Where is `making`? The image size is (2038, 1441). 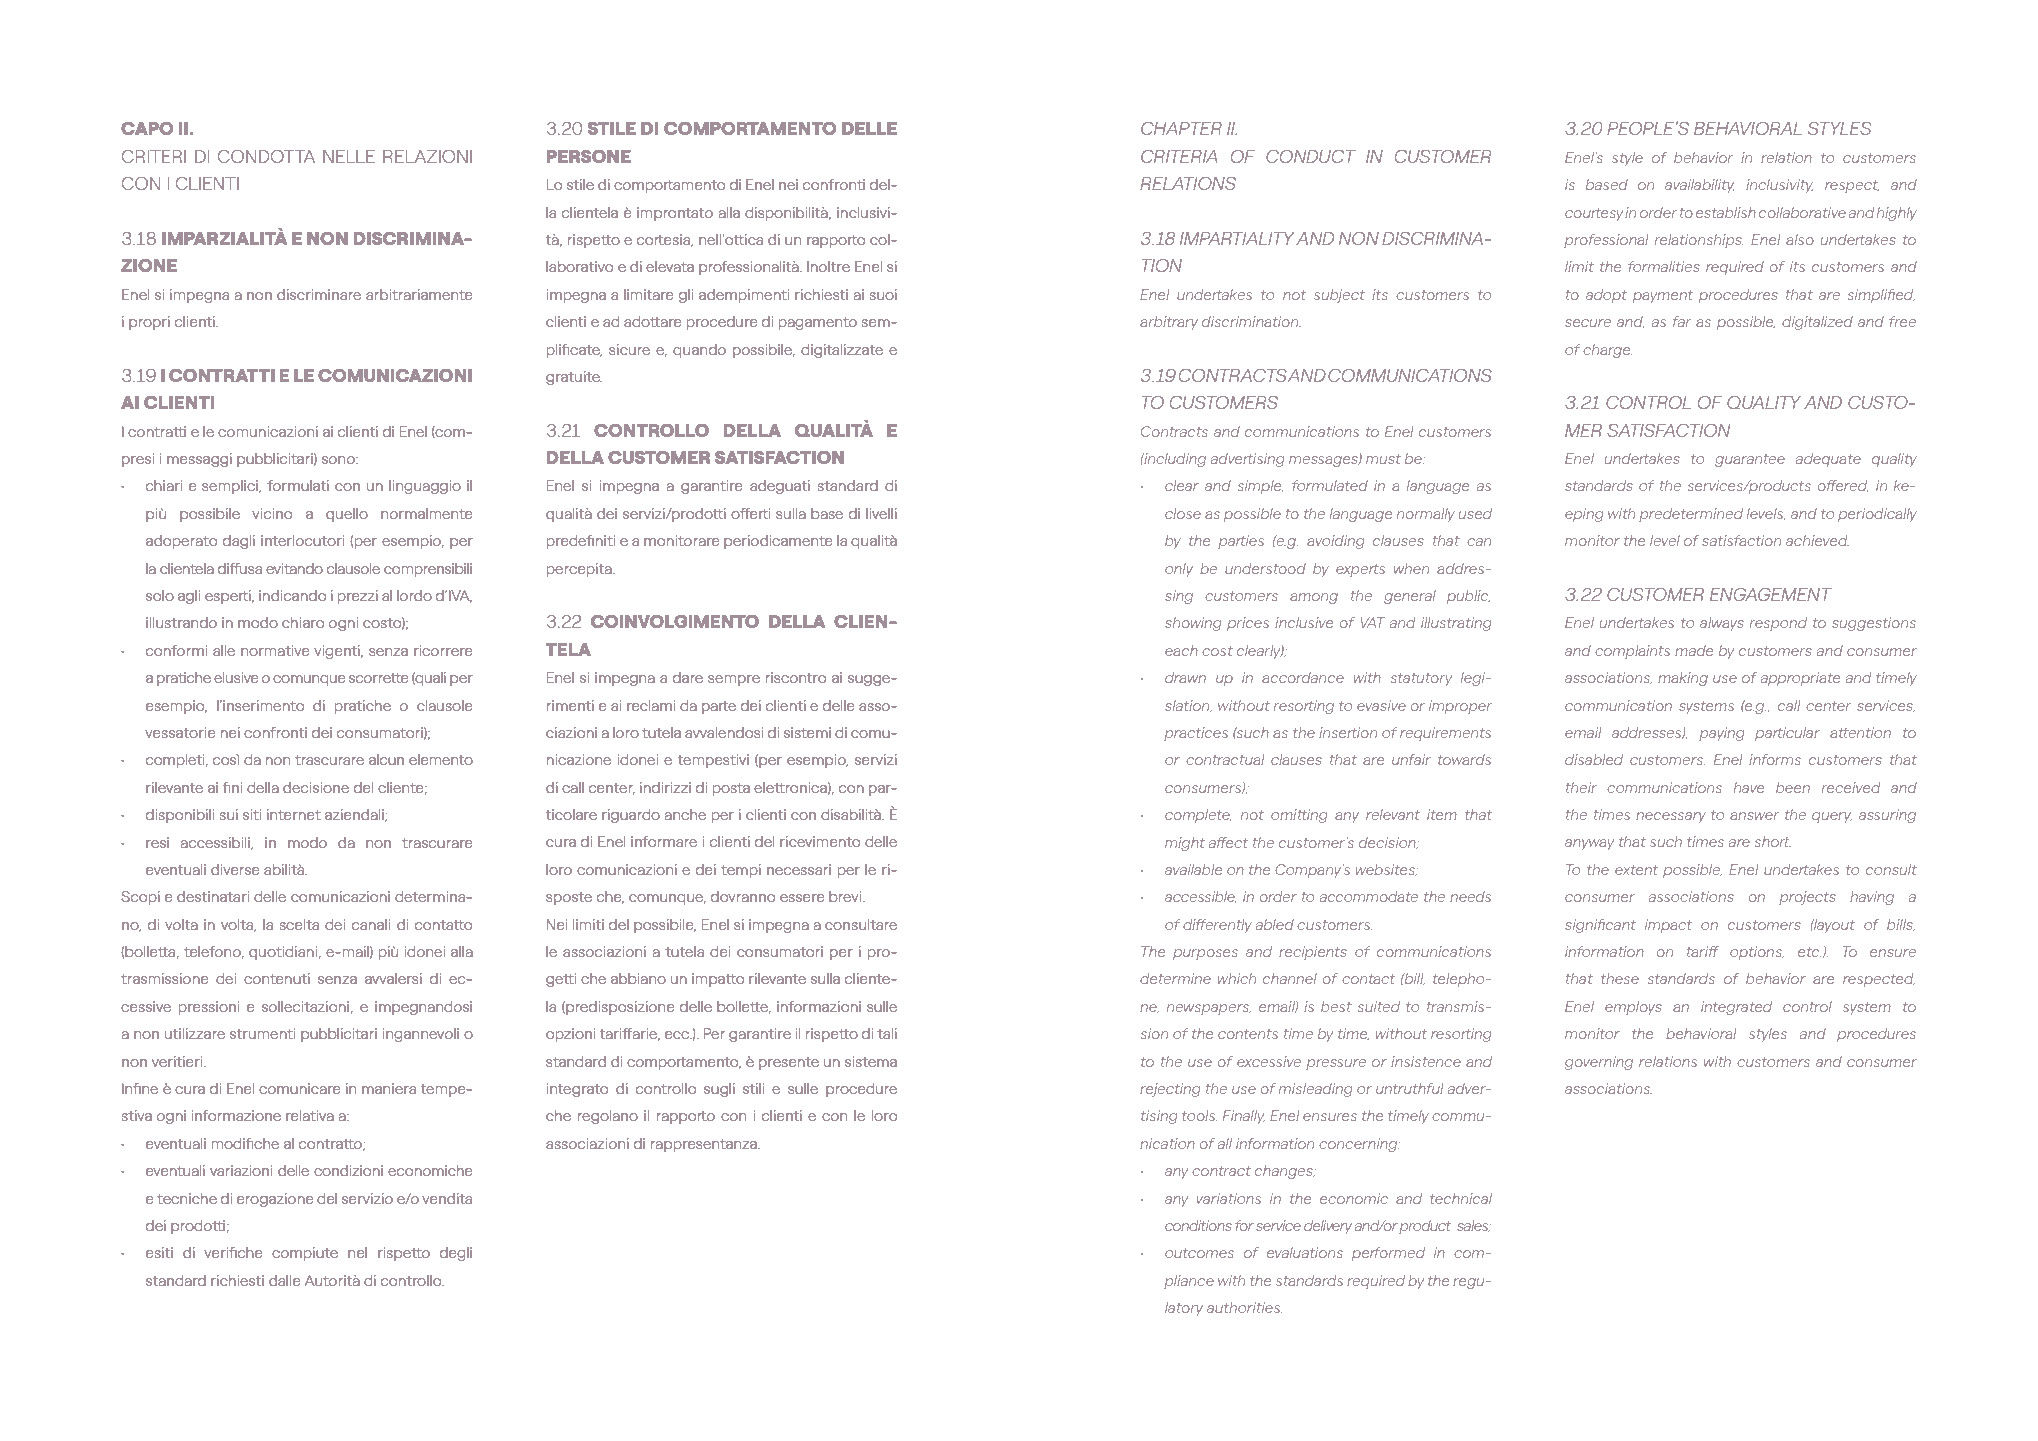 making is located at coordinates (1683, 679).
